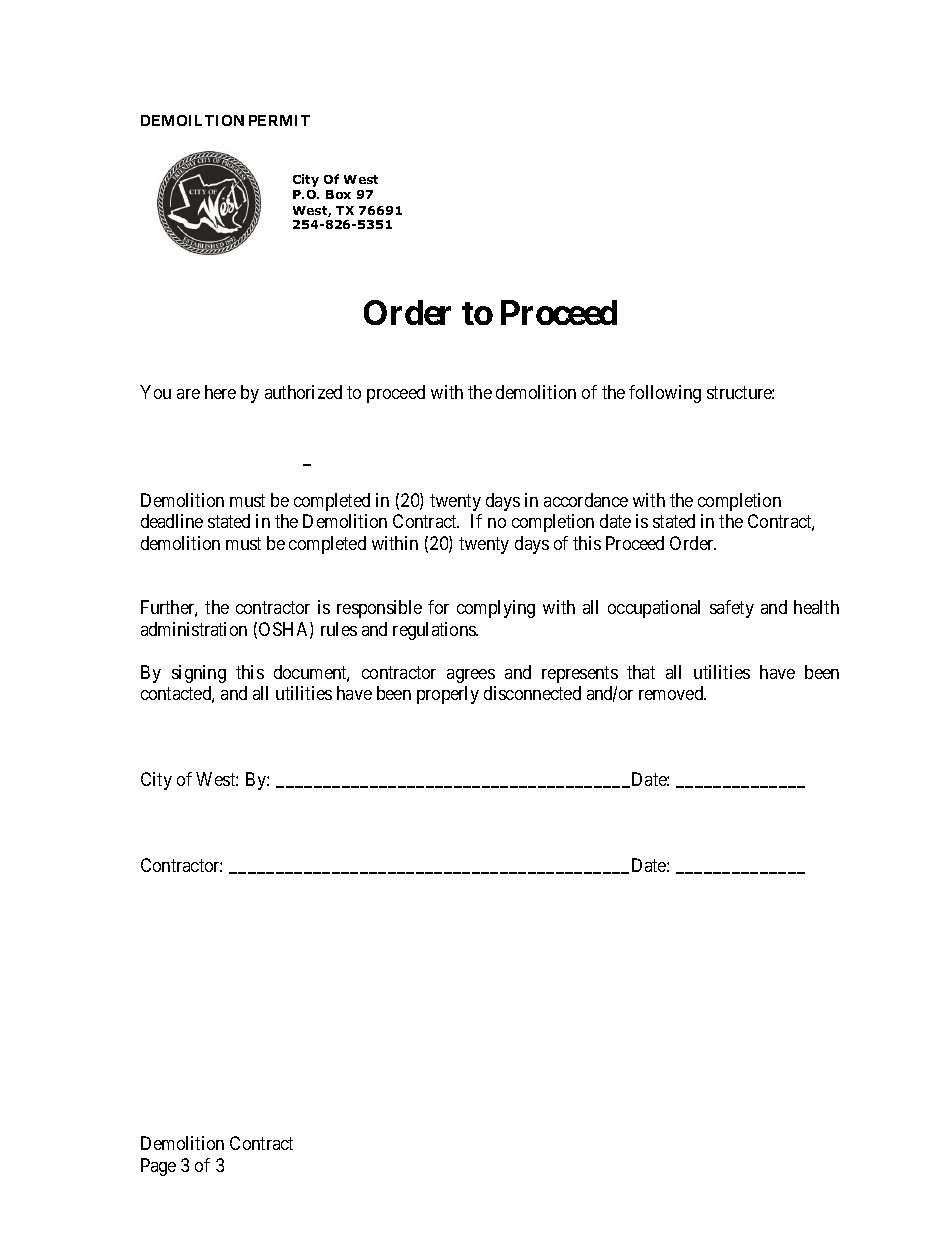  Describe the element at coordinates (732, 609) in the image. I see `safety` at that location.
